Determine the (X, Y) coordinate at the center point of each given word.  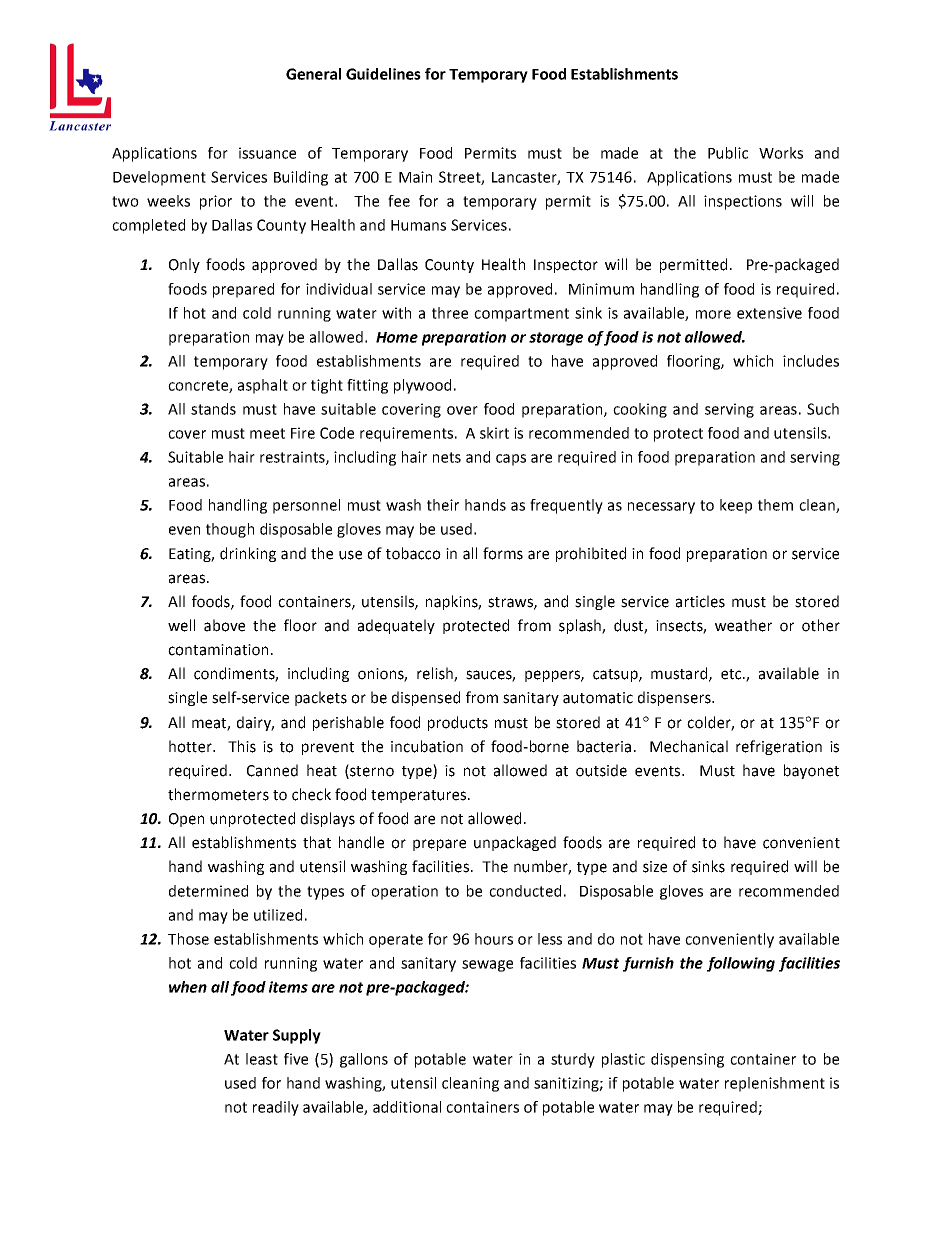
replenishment (775, 1084)
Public (728, 153)
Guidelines (383, 74)
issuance (267, 153)
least (262, 1059)
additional (407, 1107)
